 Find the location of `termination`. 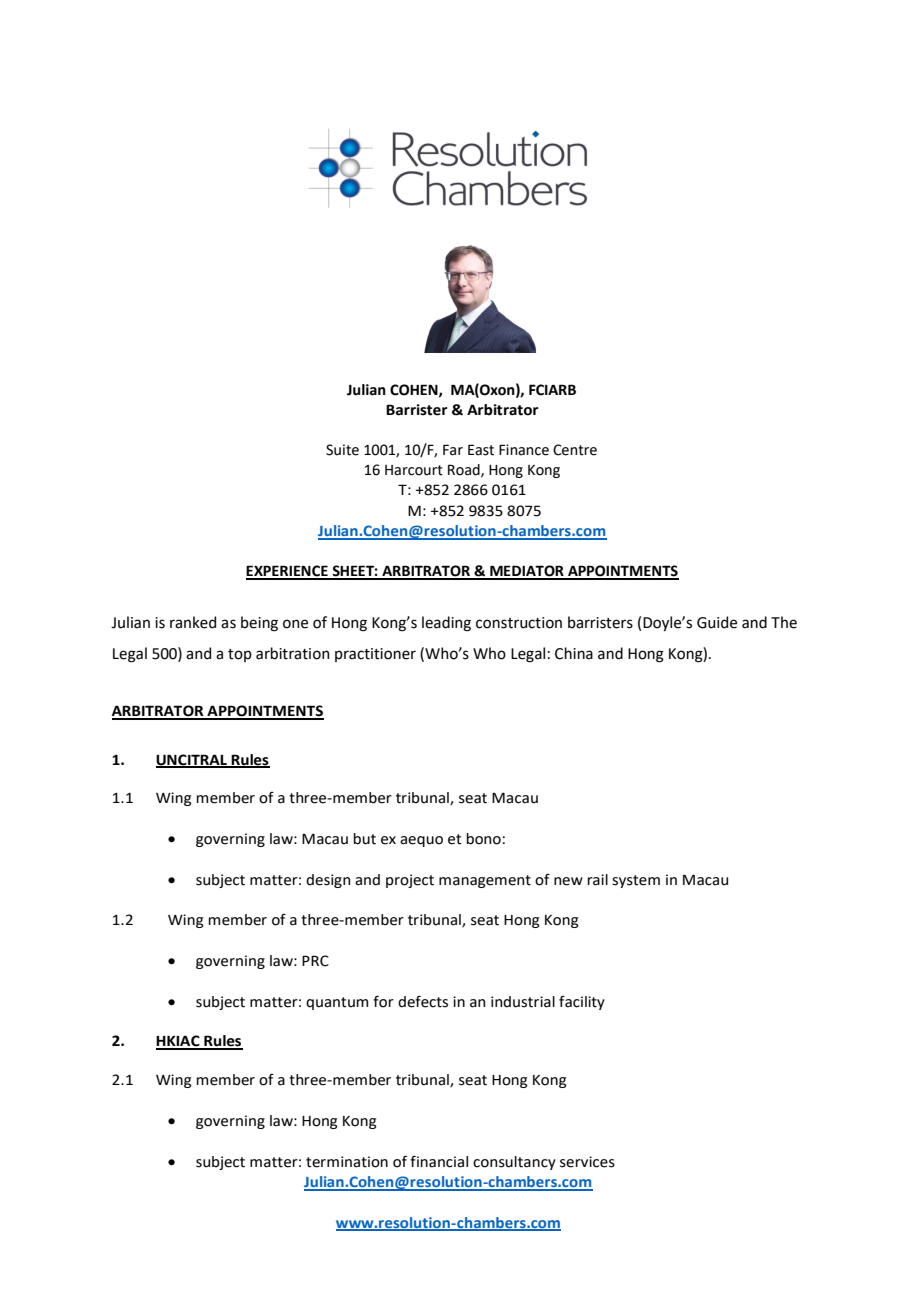

termination is located at coordinates (347, 1162).
